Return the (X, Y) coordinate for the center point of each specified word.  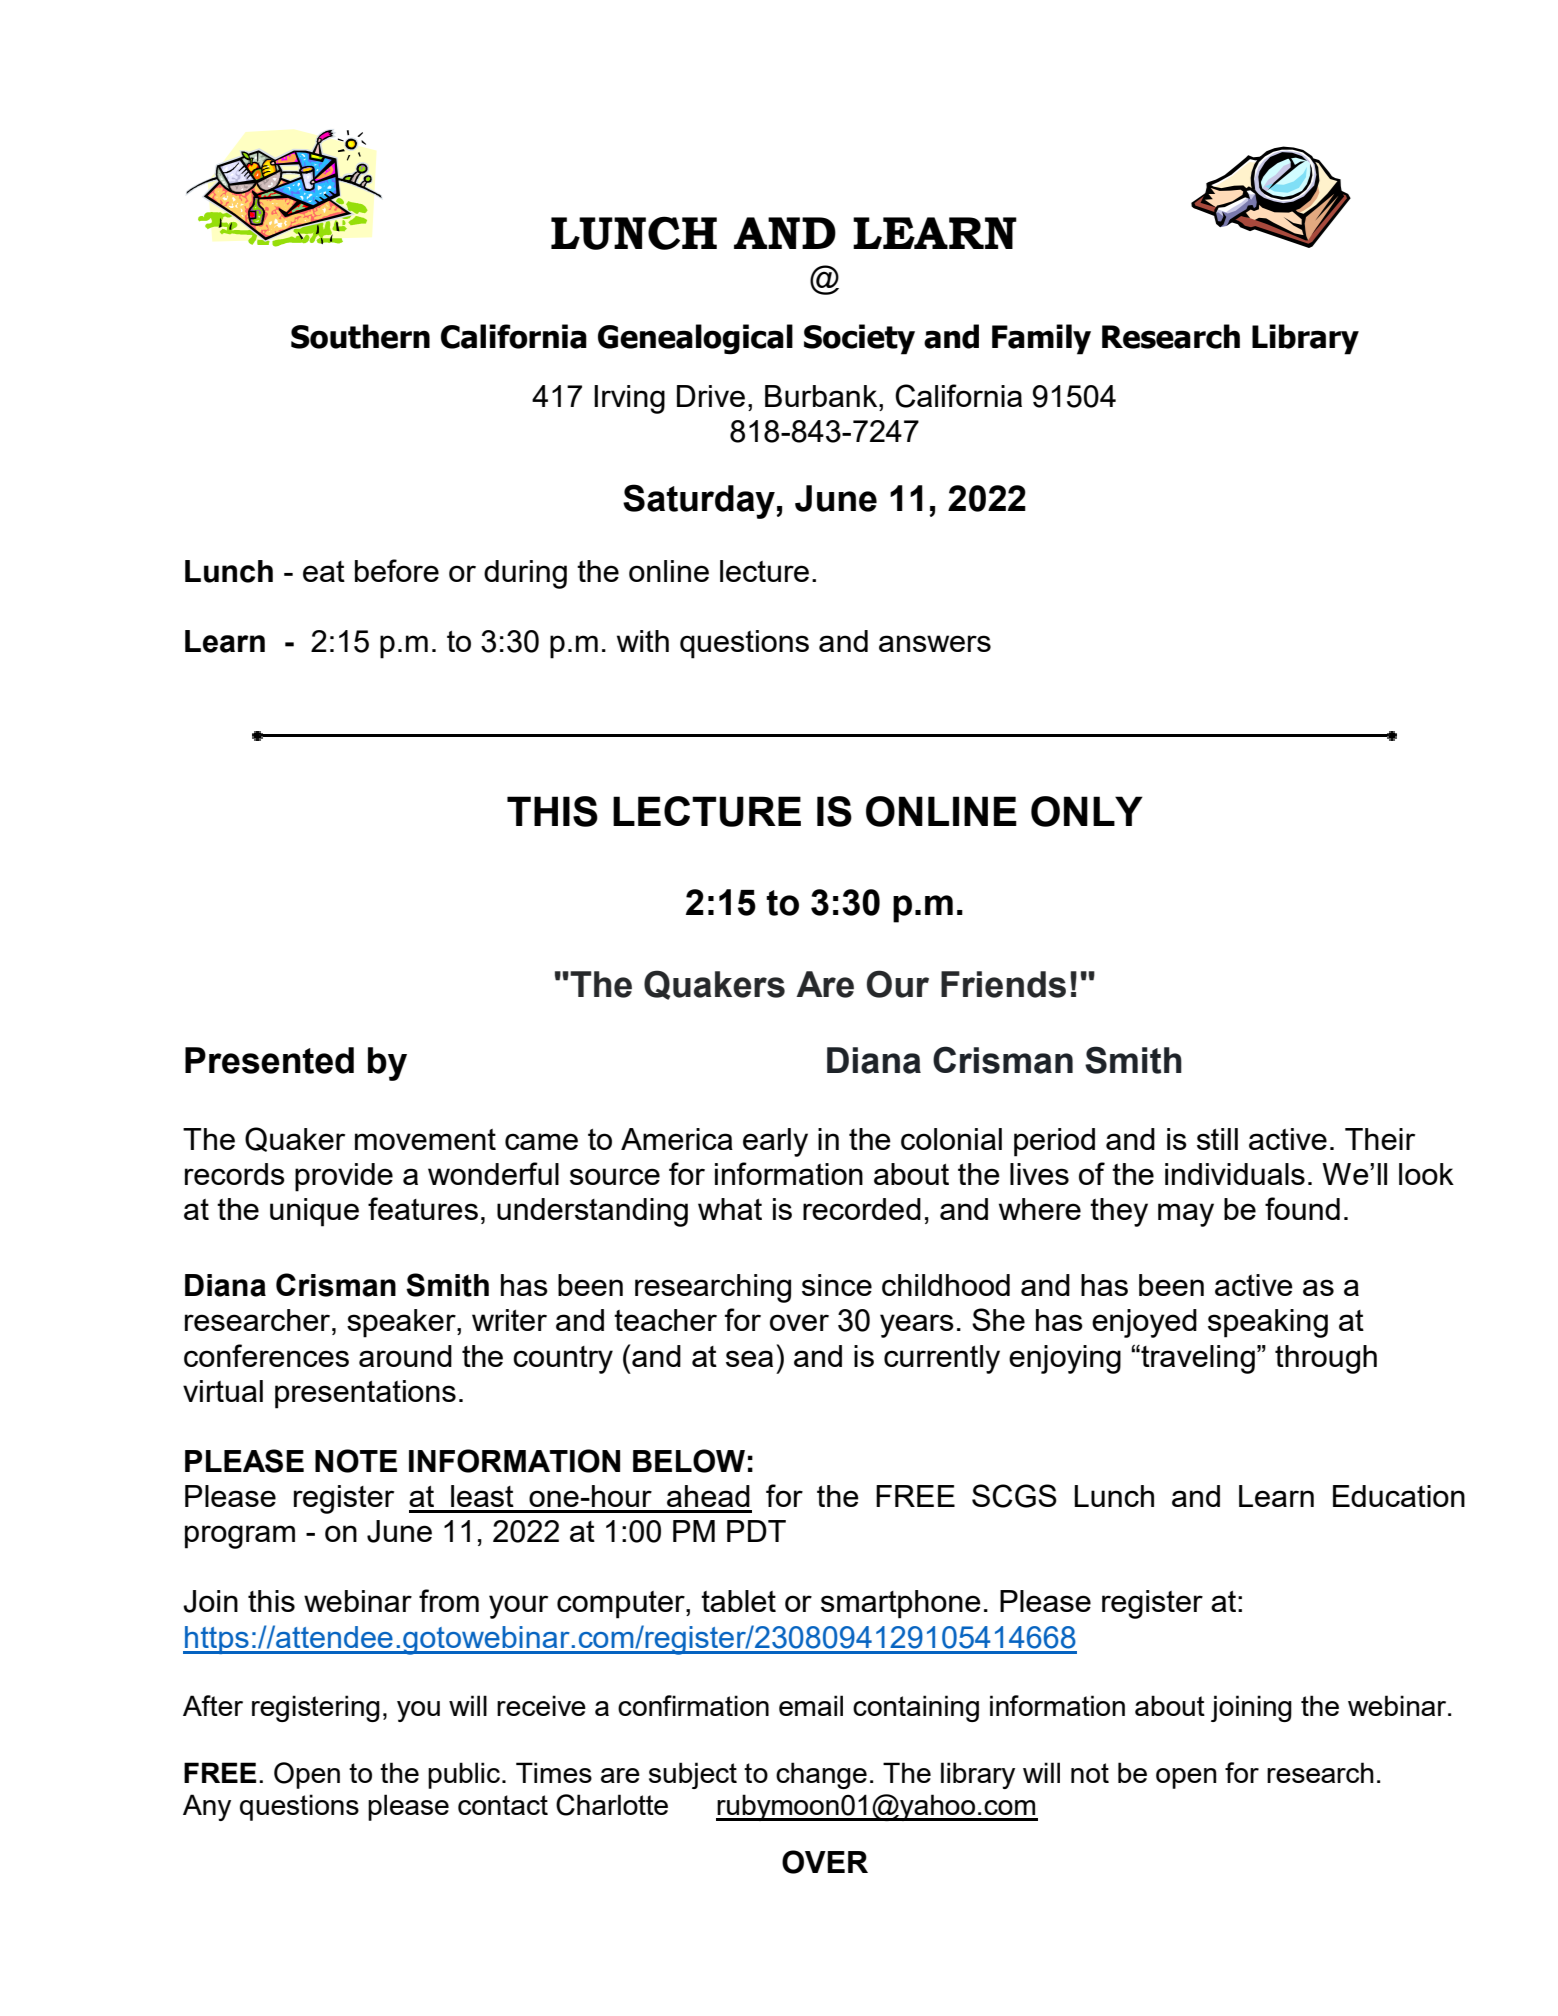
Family (1041, 339)
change (821, 1775)
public (464, 1775)
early (775, 1142)
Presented (269, 1060)
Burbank (822, 396)
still (1217, 1139)
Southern (360, 336)
